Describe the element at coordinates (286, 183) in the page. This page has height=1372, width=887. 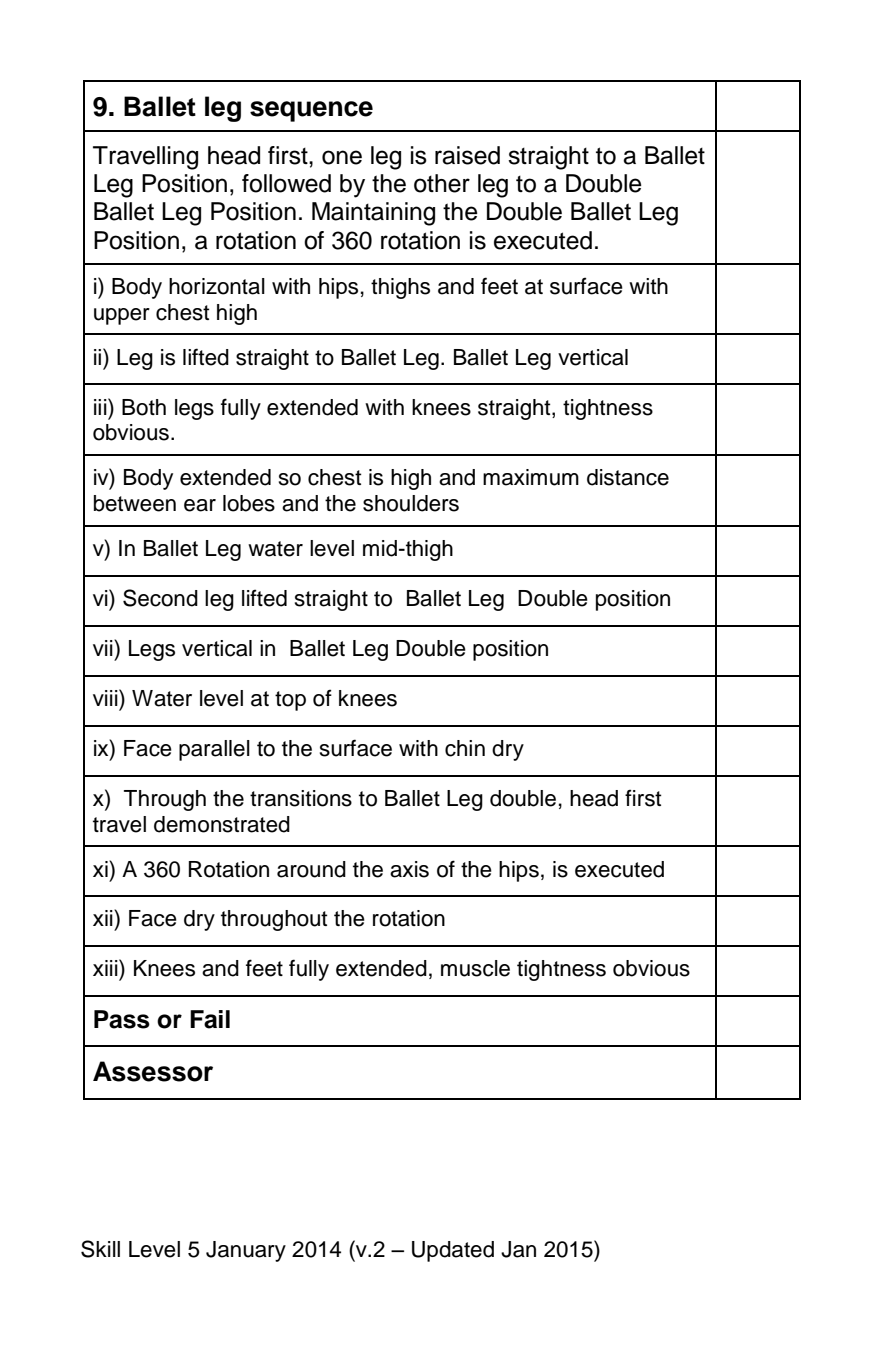
I see `followed` at that location.
